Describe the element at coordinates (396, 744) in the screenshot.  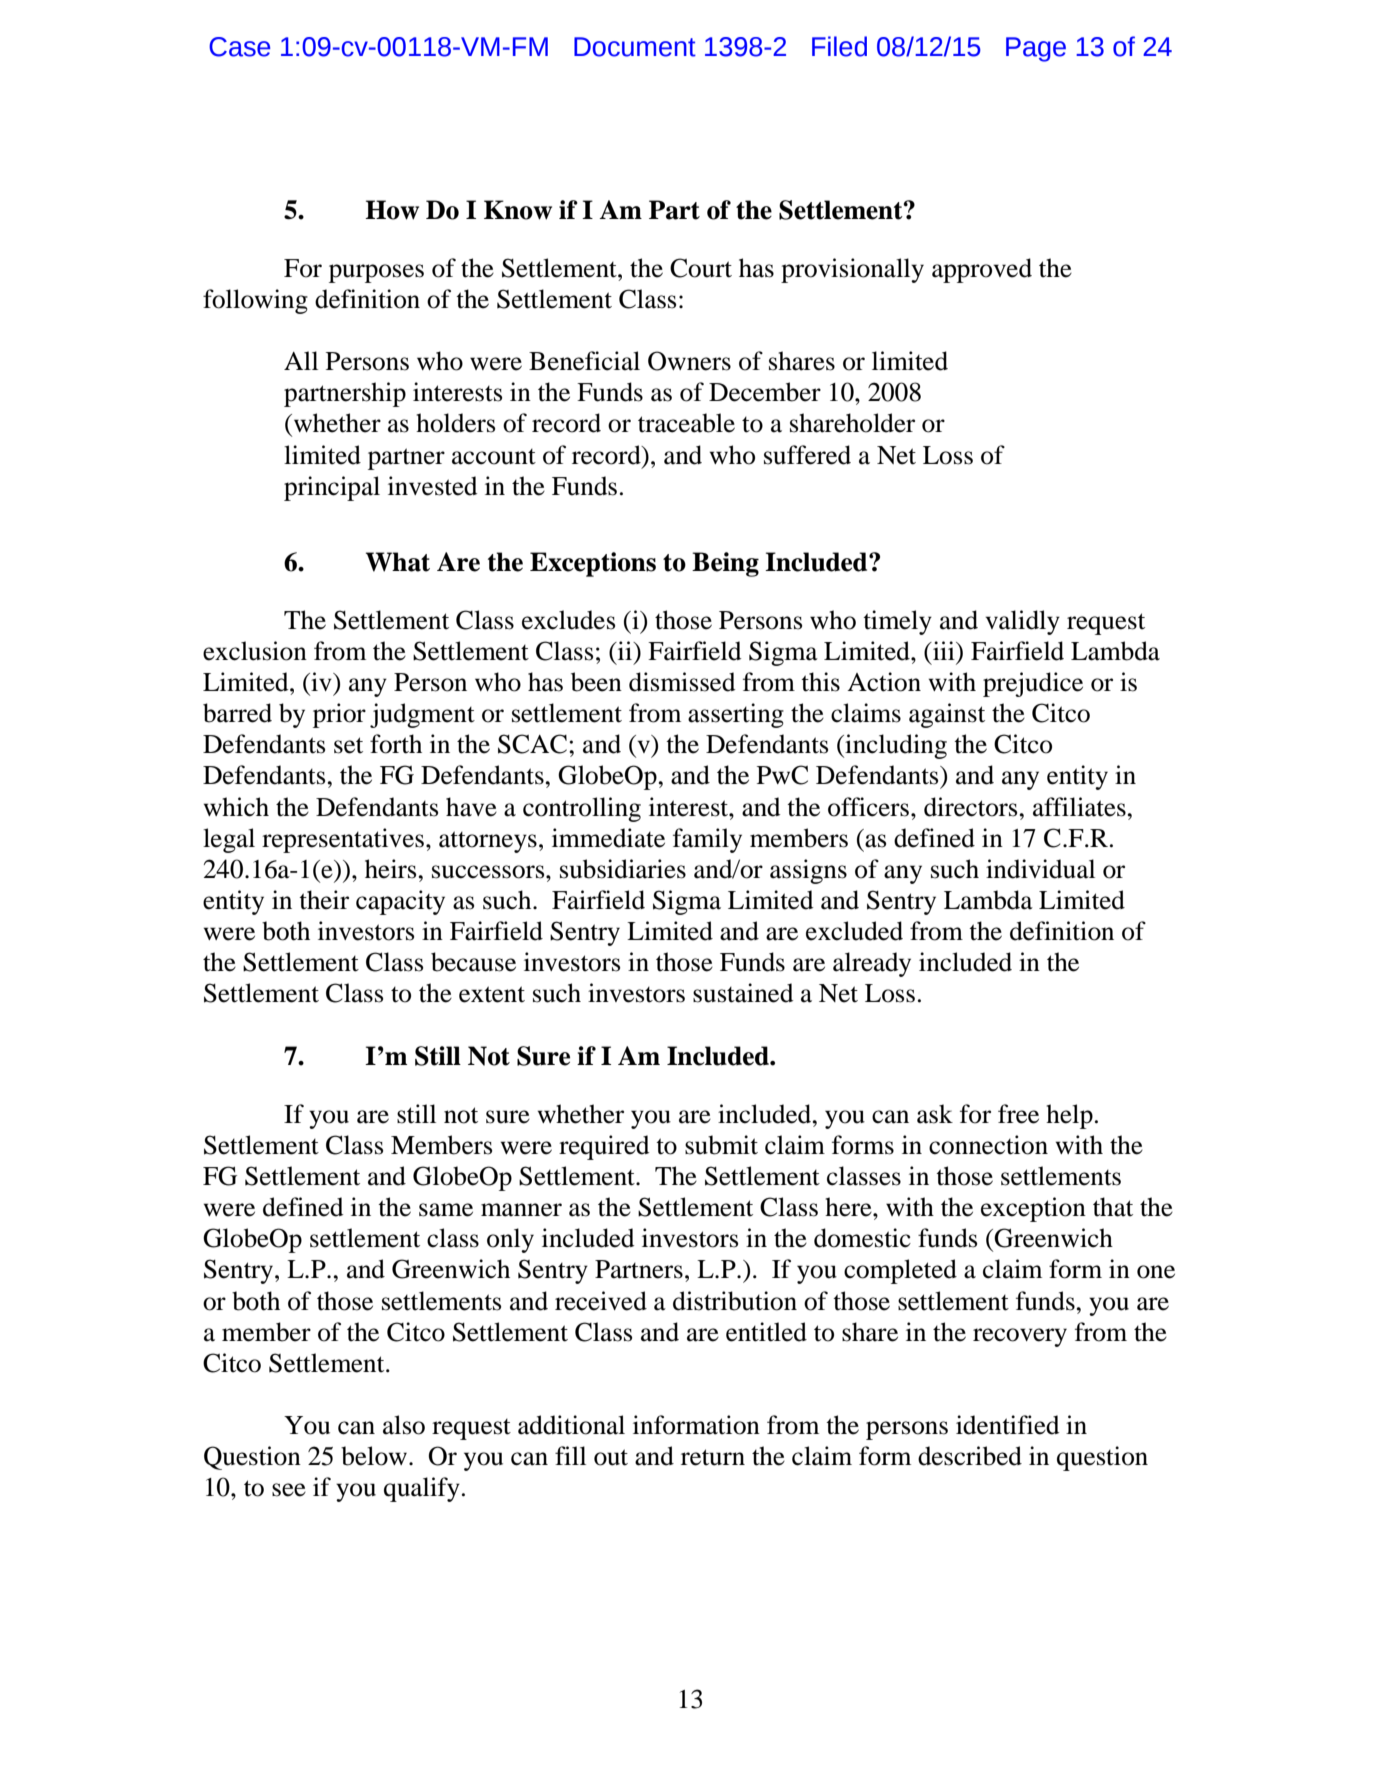
I see `forth` at that location.
